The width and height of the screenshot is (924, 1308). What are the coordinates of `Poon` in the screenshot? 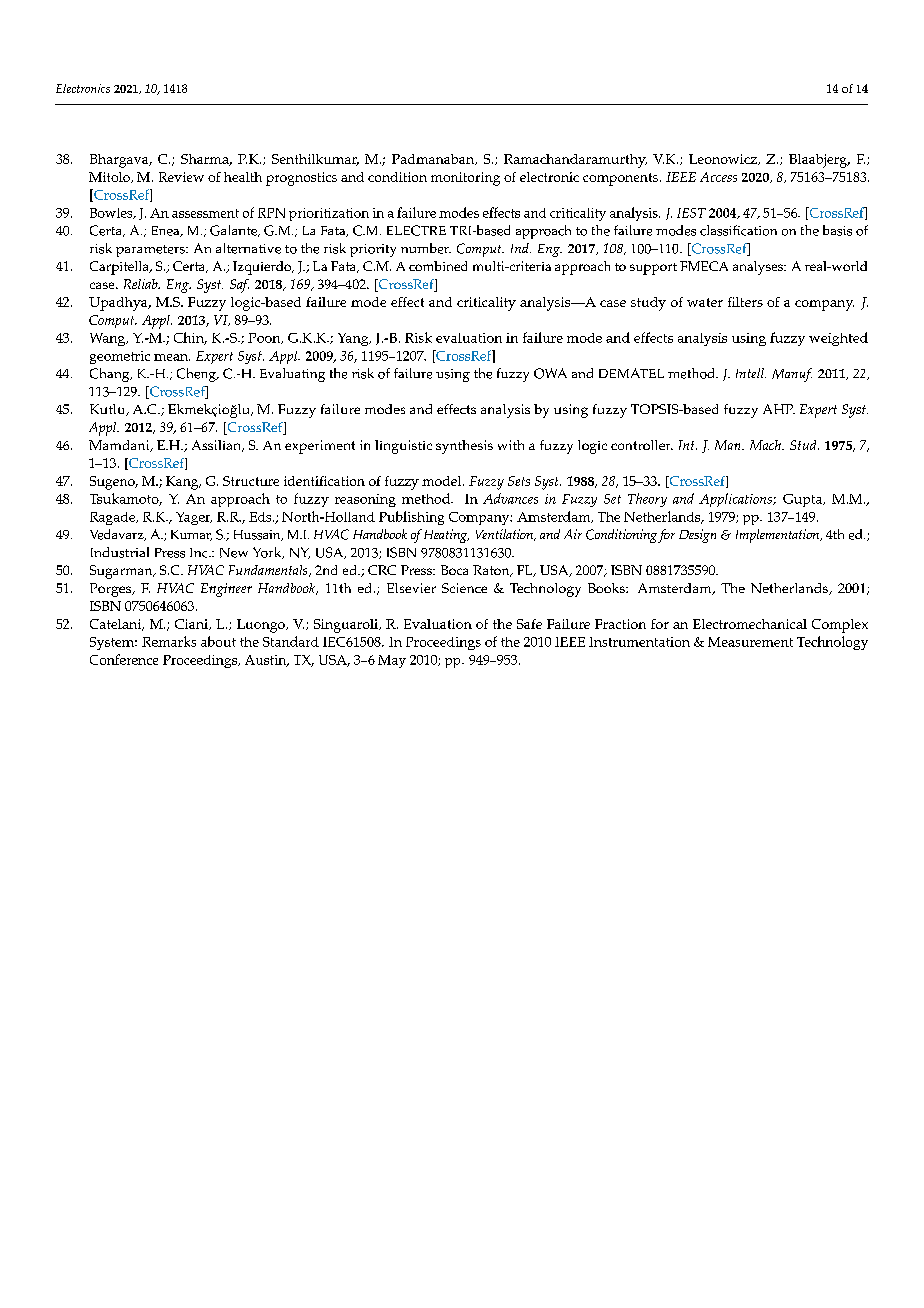 It's located at (265, 338).
